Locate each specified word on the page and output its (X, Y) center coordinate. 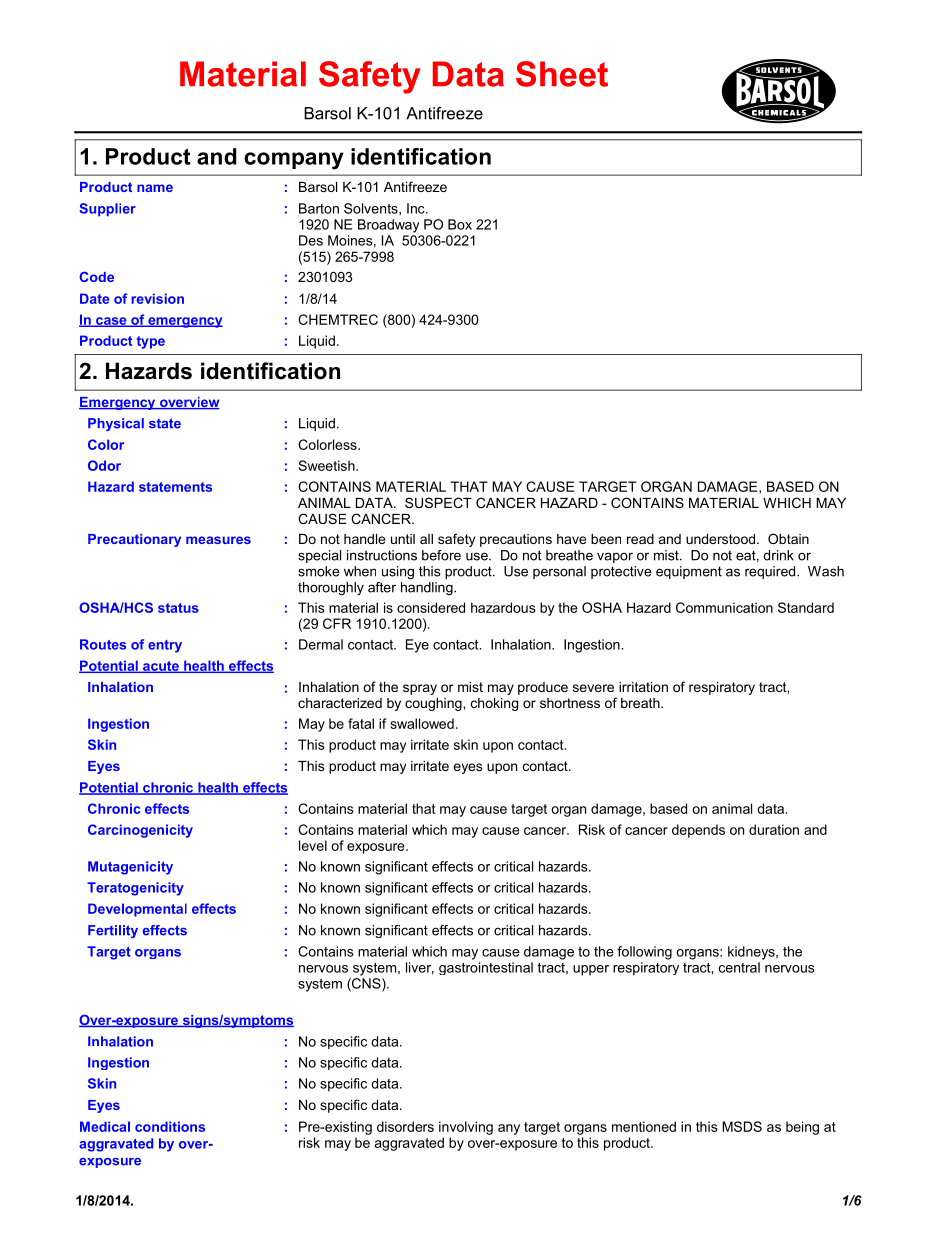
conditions (170, 1126)
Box (460, 224)
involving (466, 1128)
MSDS (742, 1126)
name (155, 188)
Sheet (562, 74)
